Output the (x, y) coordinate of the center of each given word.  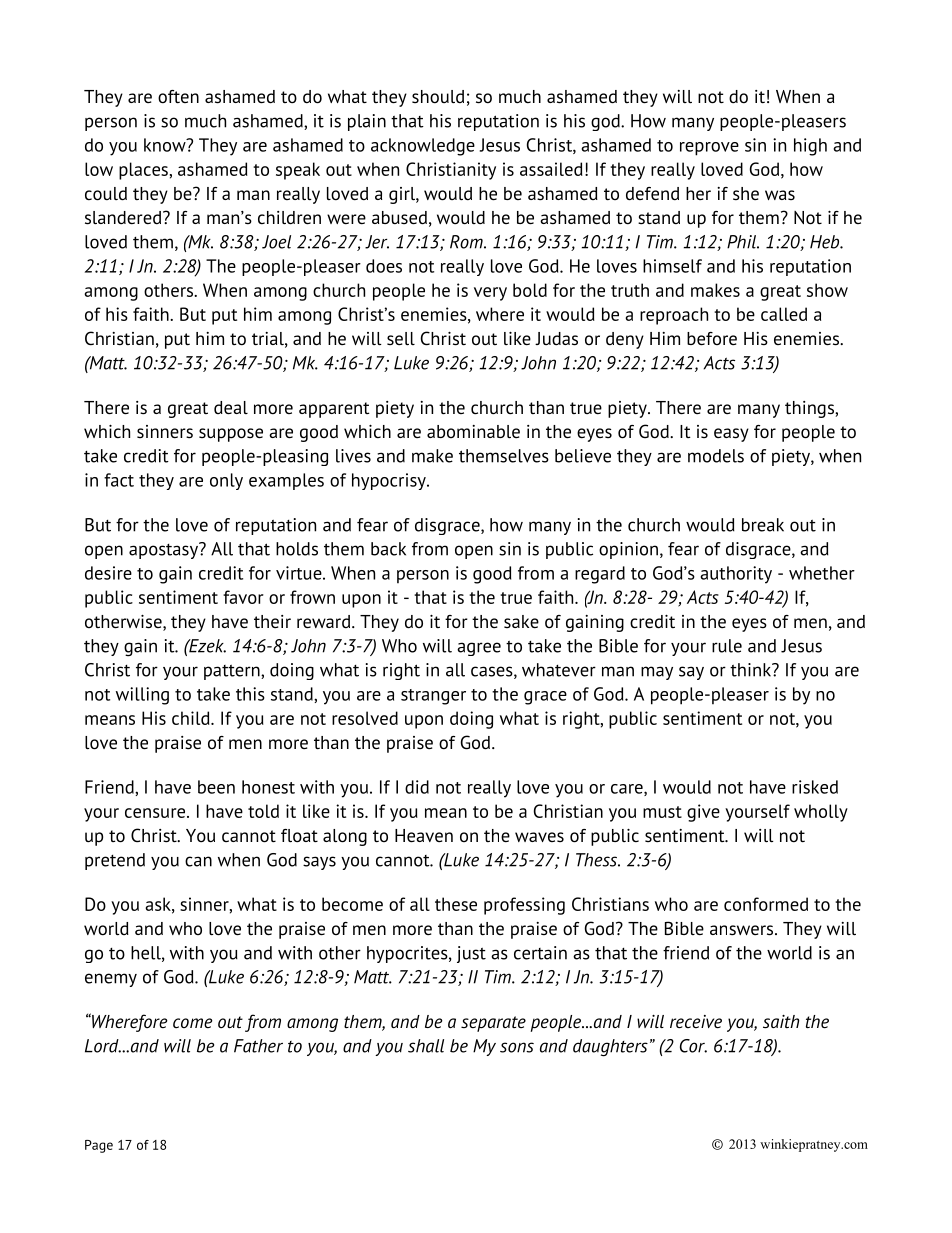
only (226, 481)
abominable (473, 431)
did (417, 787)
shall (426, 1046)
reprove (709, 149)
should (438, 97)
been (216, 787)
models (716, 456)
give (703, 813)
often (178, 97)
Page (99, 1146)
